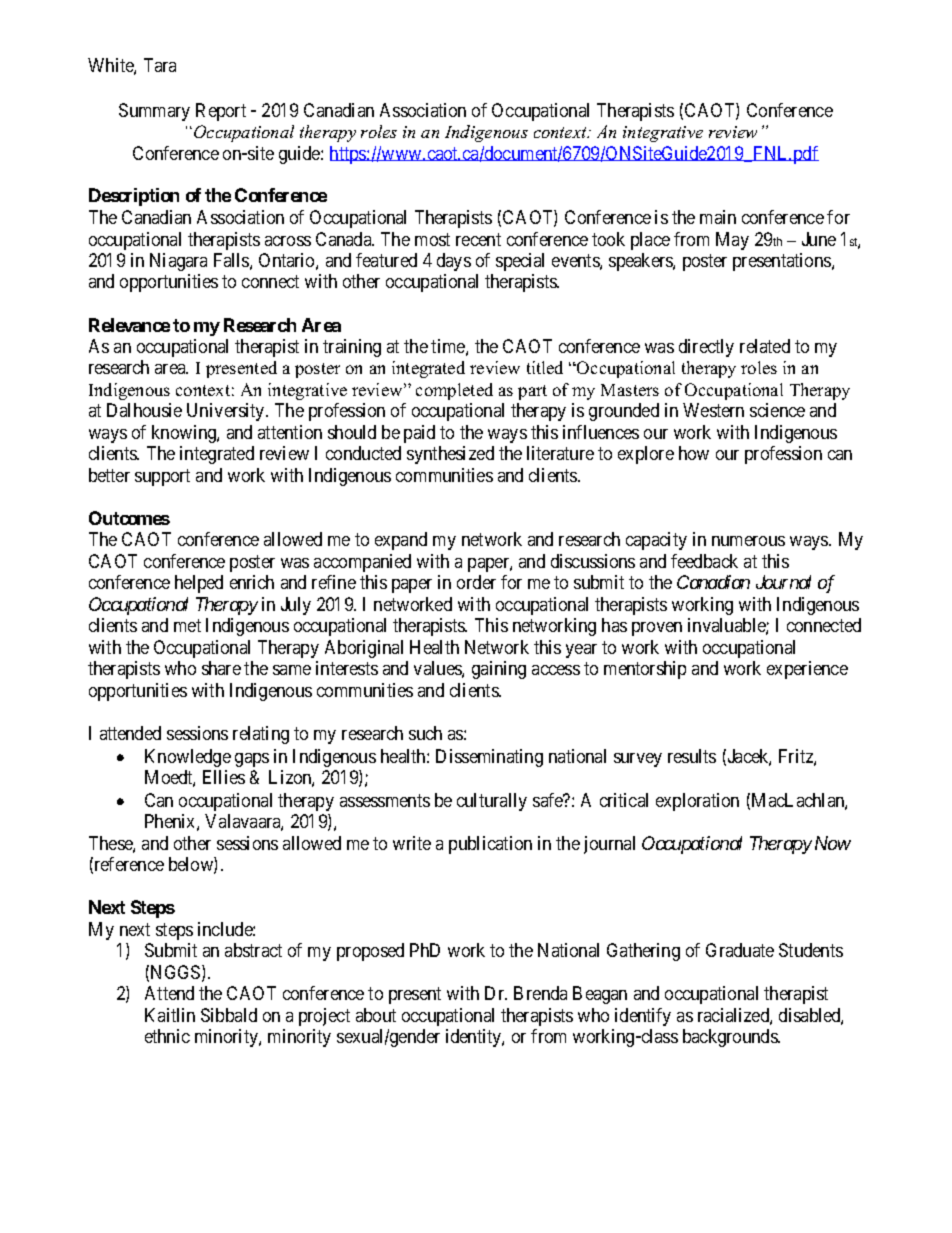 The image size is (952, 1233). What do you see at coordinates (478, 239) in the page?
I see `recent` at bounding box center [478, 239].
